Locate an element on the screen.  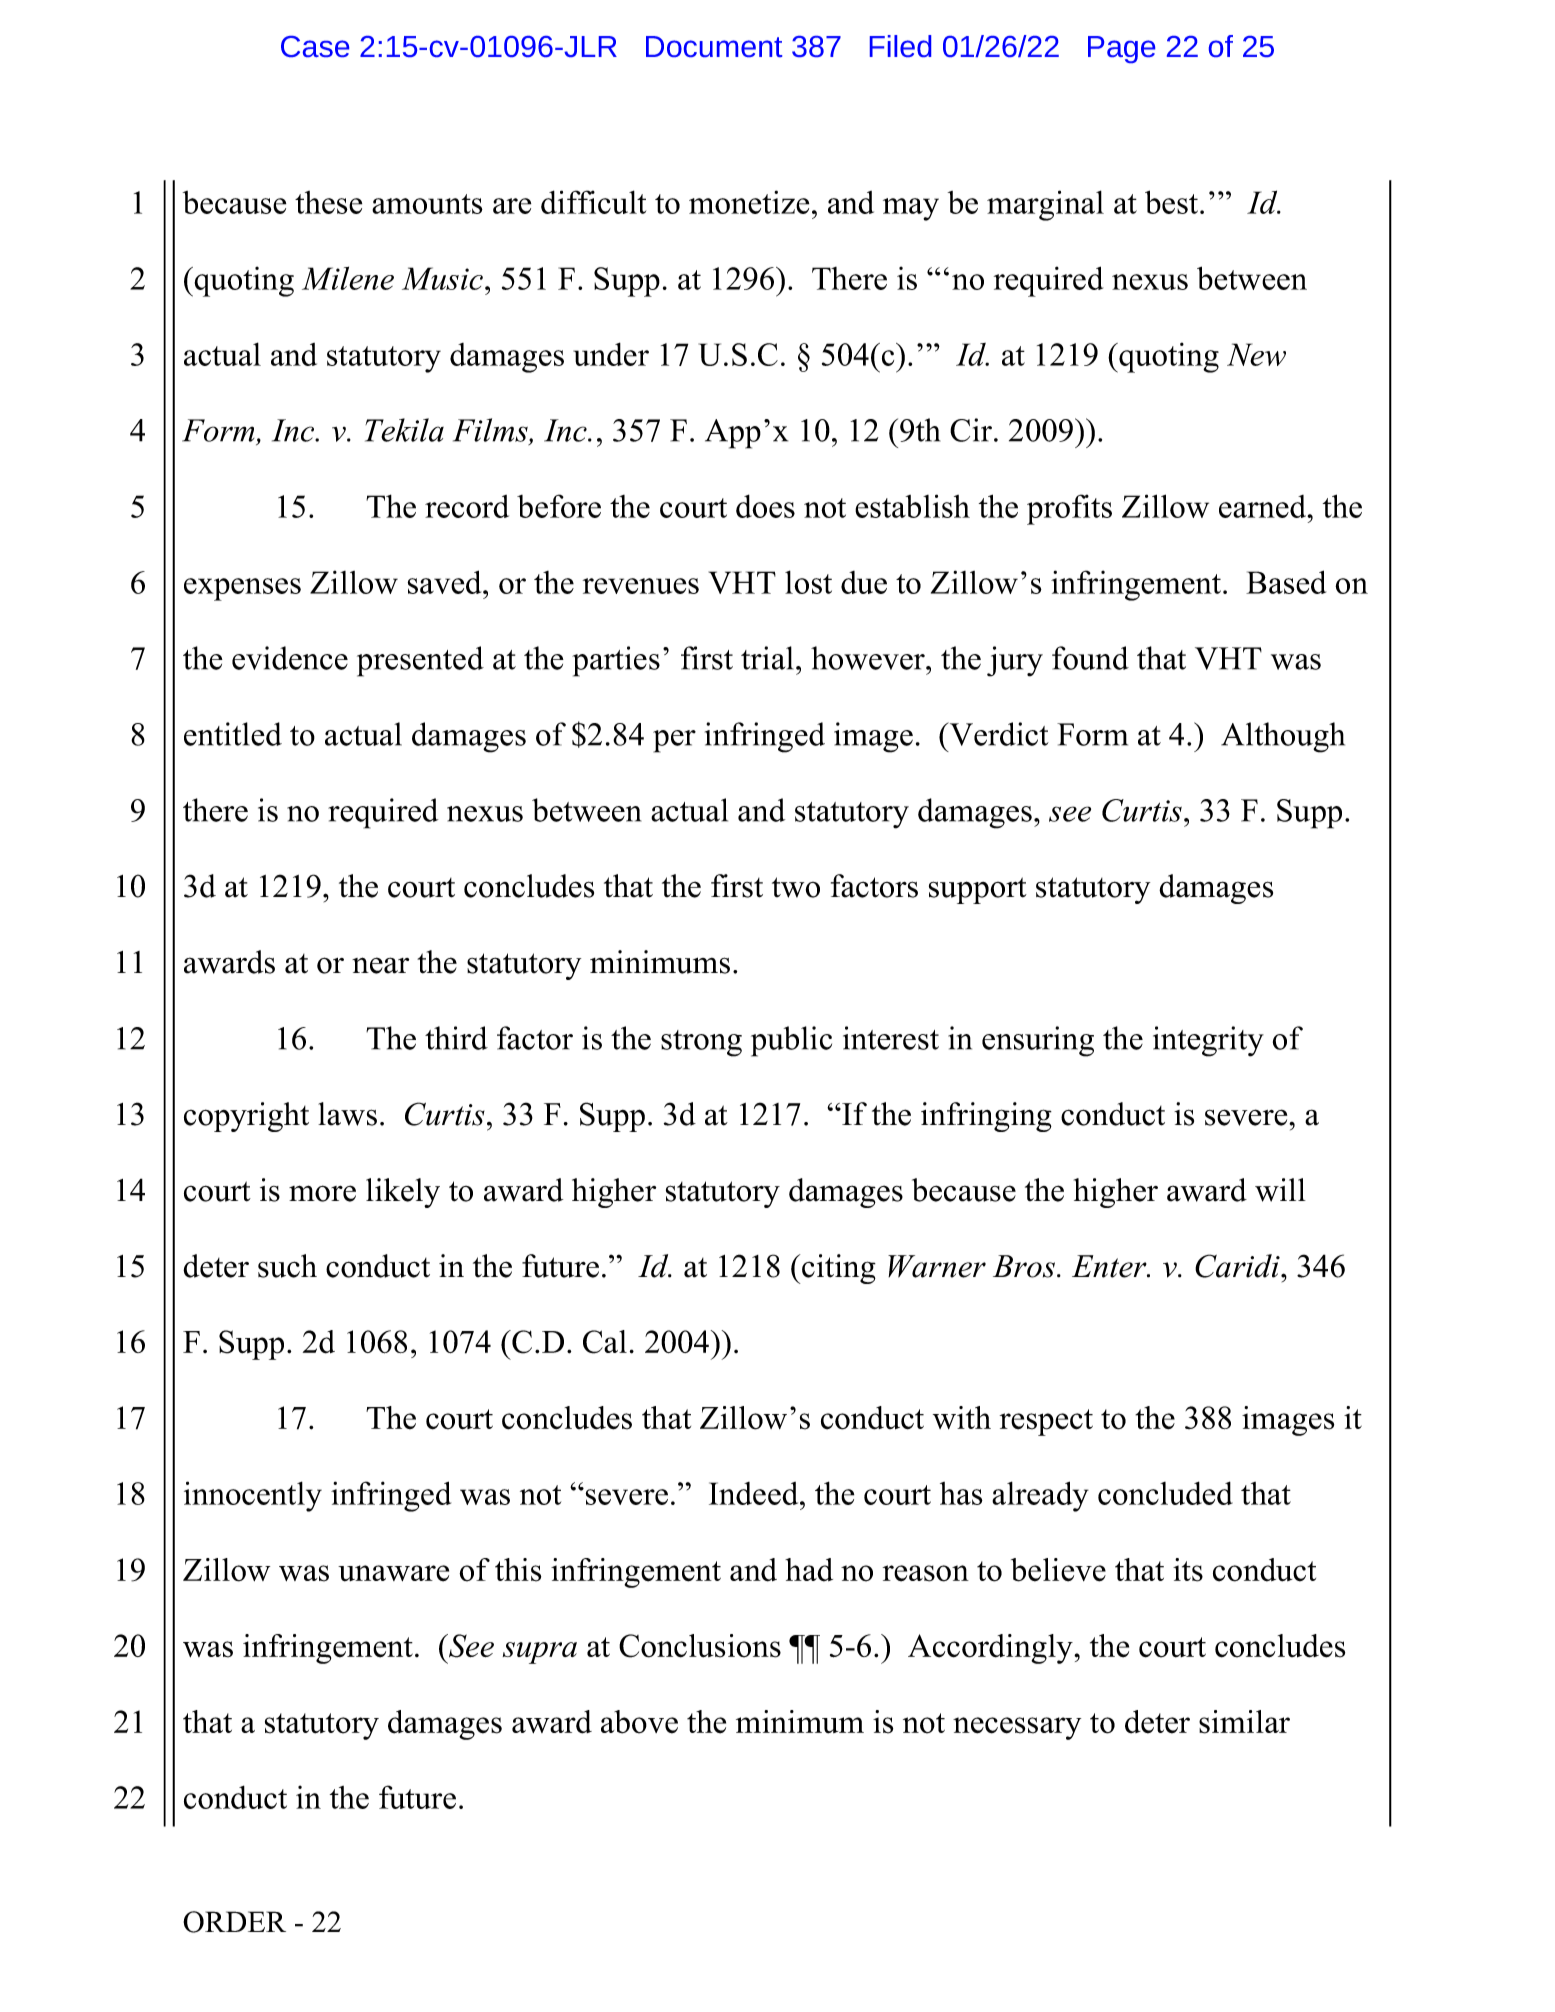
Case is located at coordinates (315, 46).
